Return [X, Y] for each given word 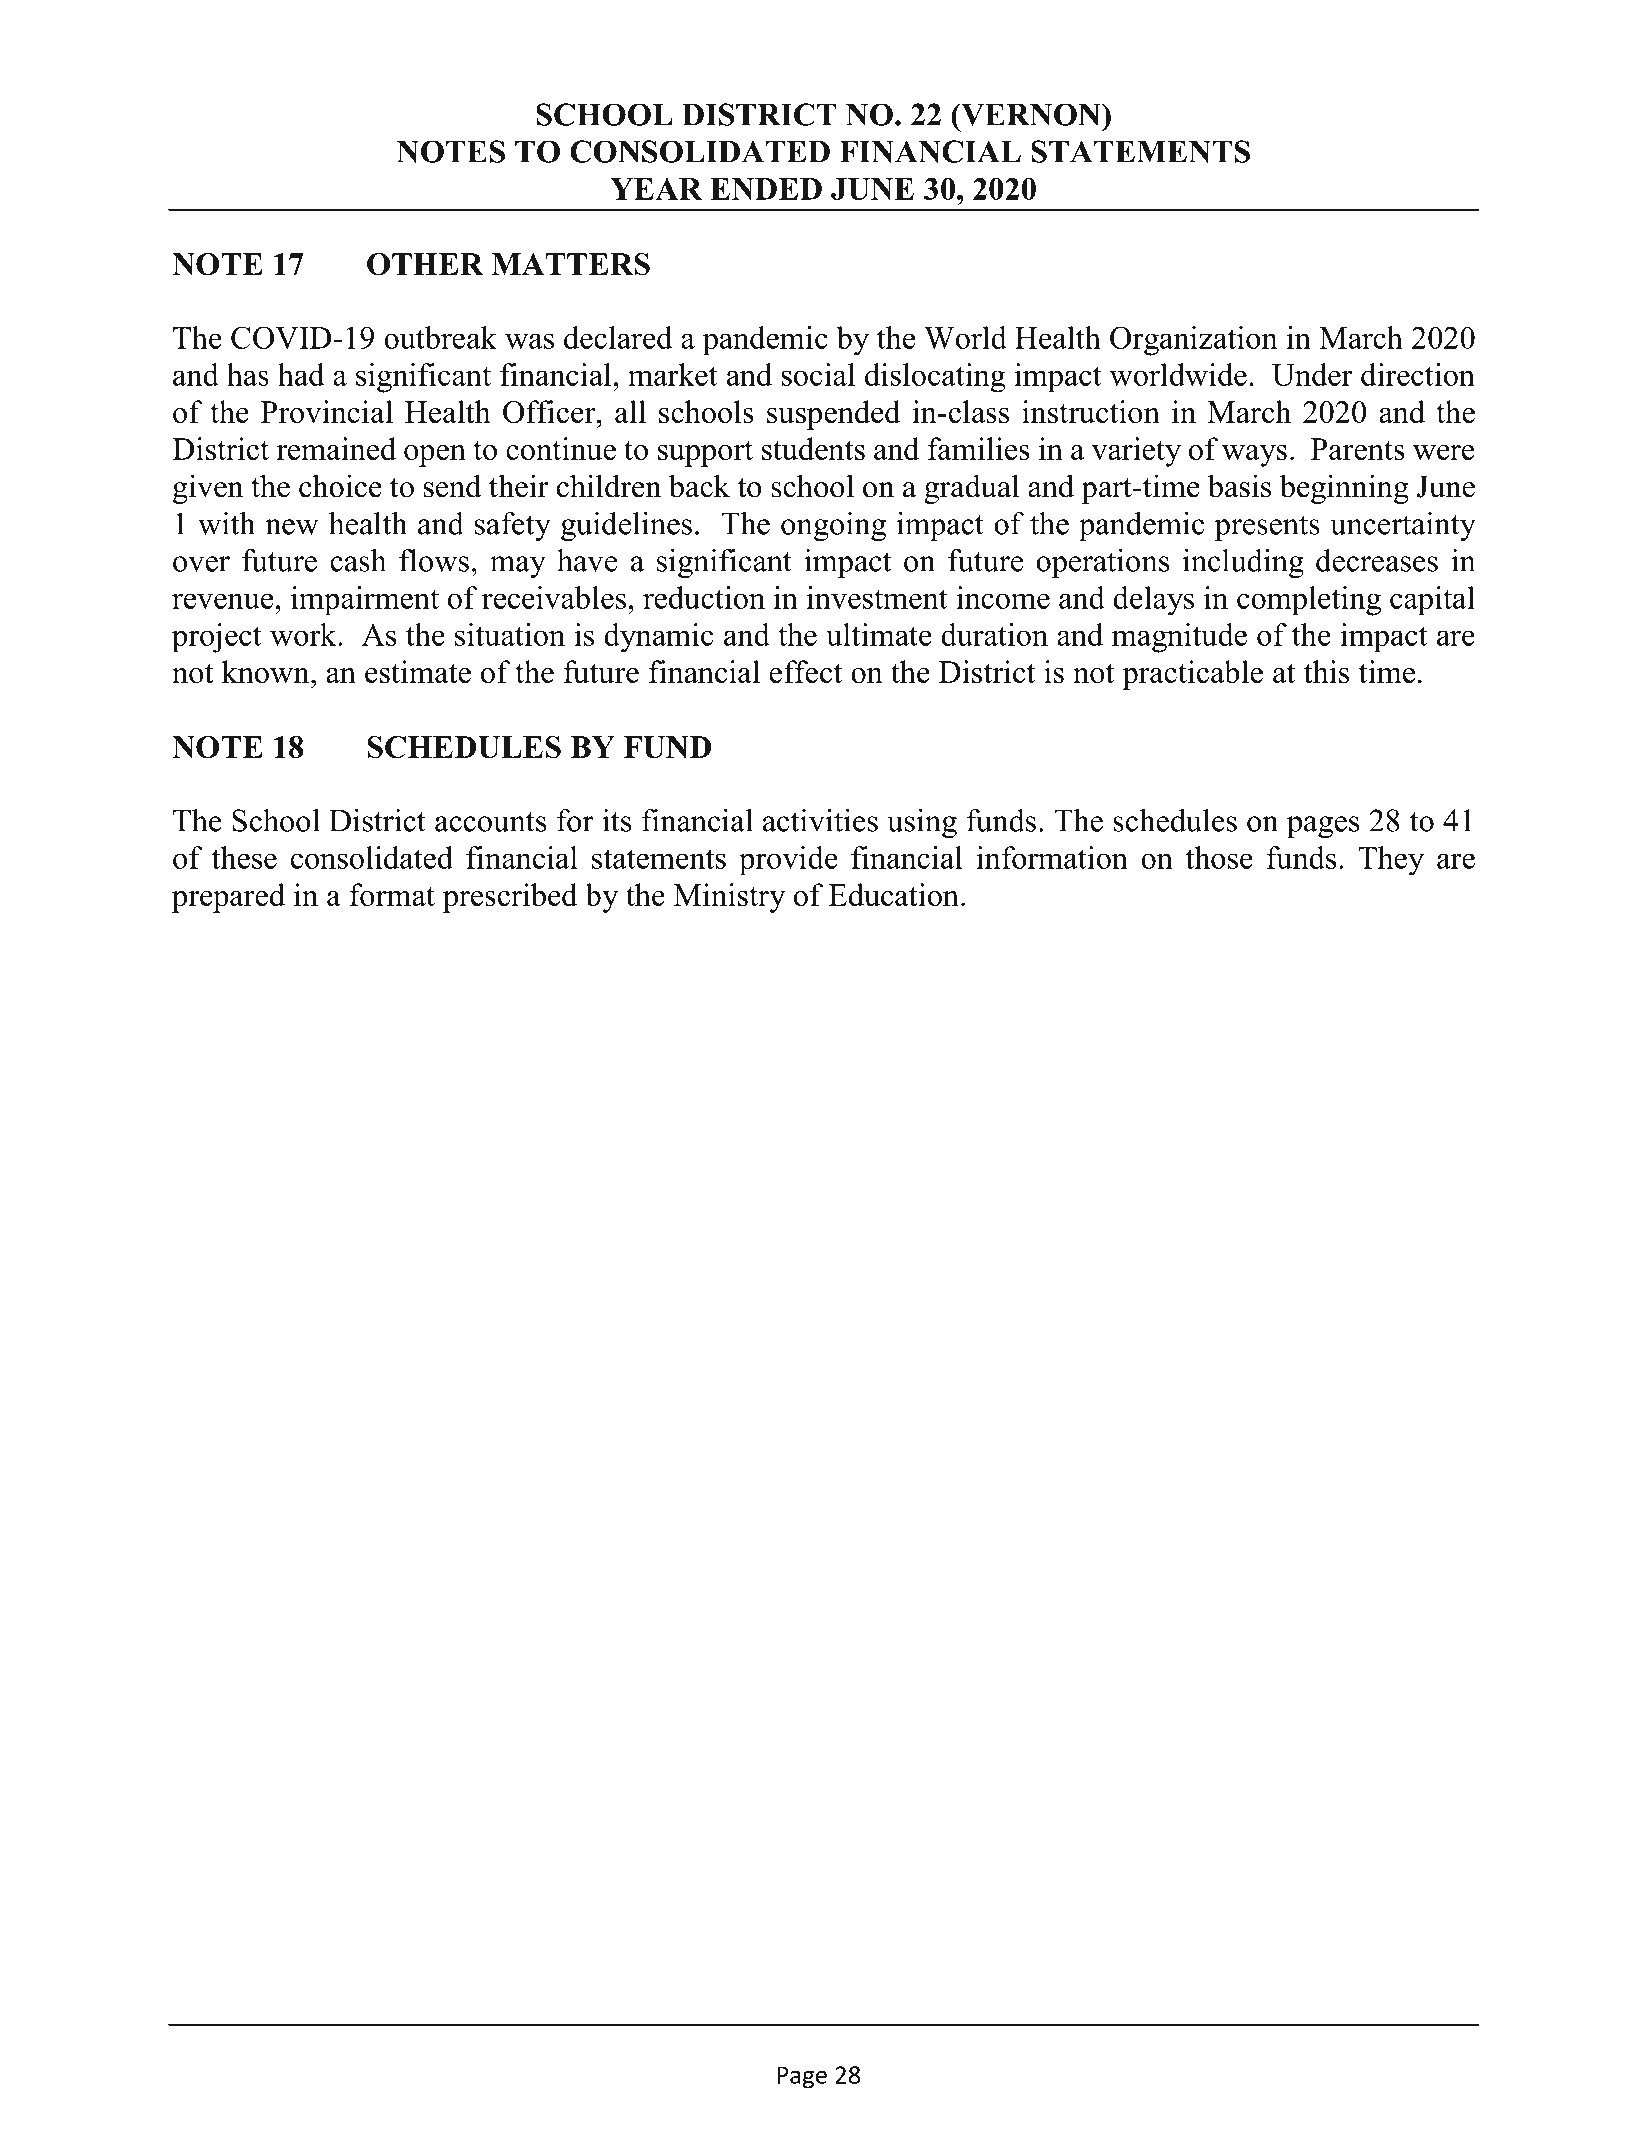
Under [1312, 374]
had [301, 374]
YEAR [656, 189]
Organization [1194, 341]
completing [1309, 601]
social [818, 374]
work [304, 634]
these [244, 857]
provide [788, 861]
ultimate [879, 634]
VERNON [1031, 114]
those [1219, 857]
